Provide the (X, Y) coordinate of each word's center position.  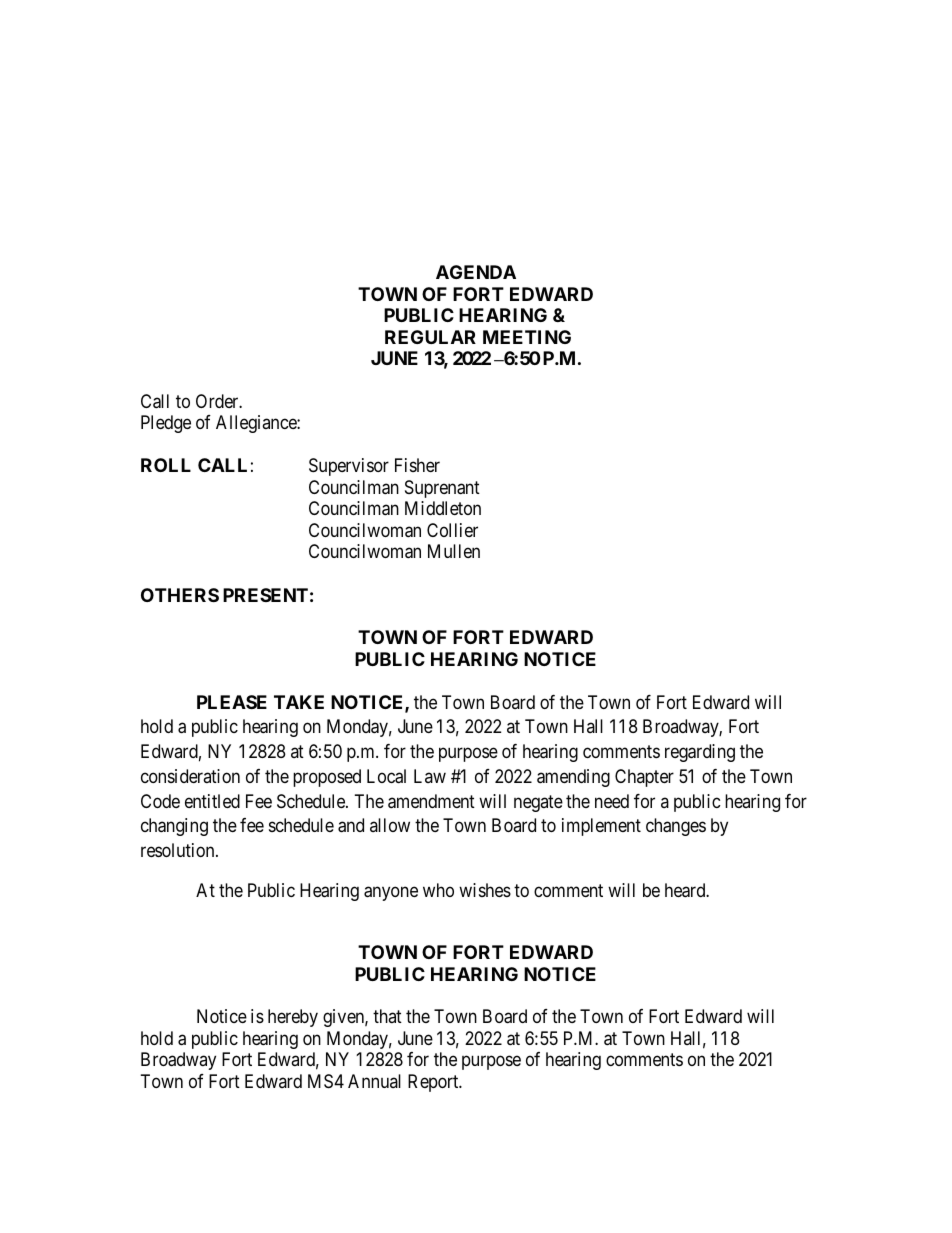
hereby (293, 1018)
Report (434, 1083)
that (387, 1016)
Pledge (166, 424)
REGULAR (430, 337)
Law (430, 776)
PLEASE (232, 702)
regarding (700, 753)
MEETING (527, 337)
